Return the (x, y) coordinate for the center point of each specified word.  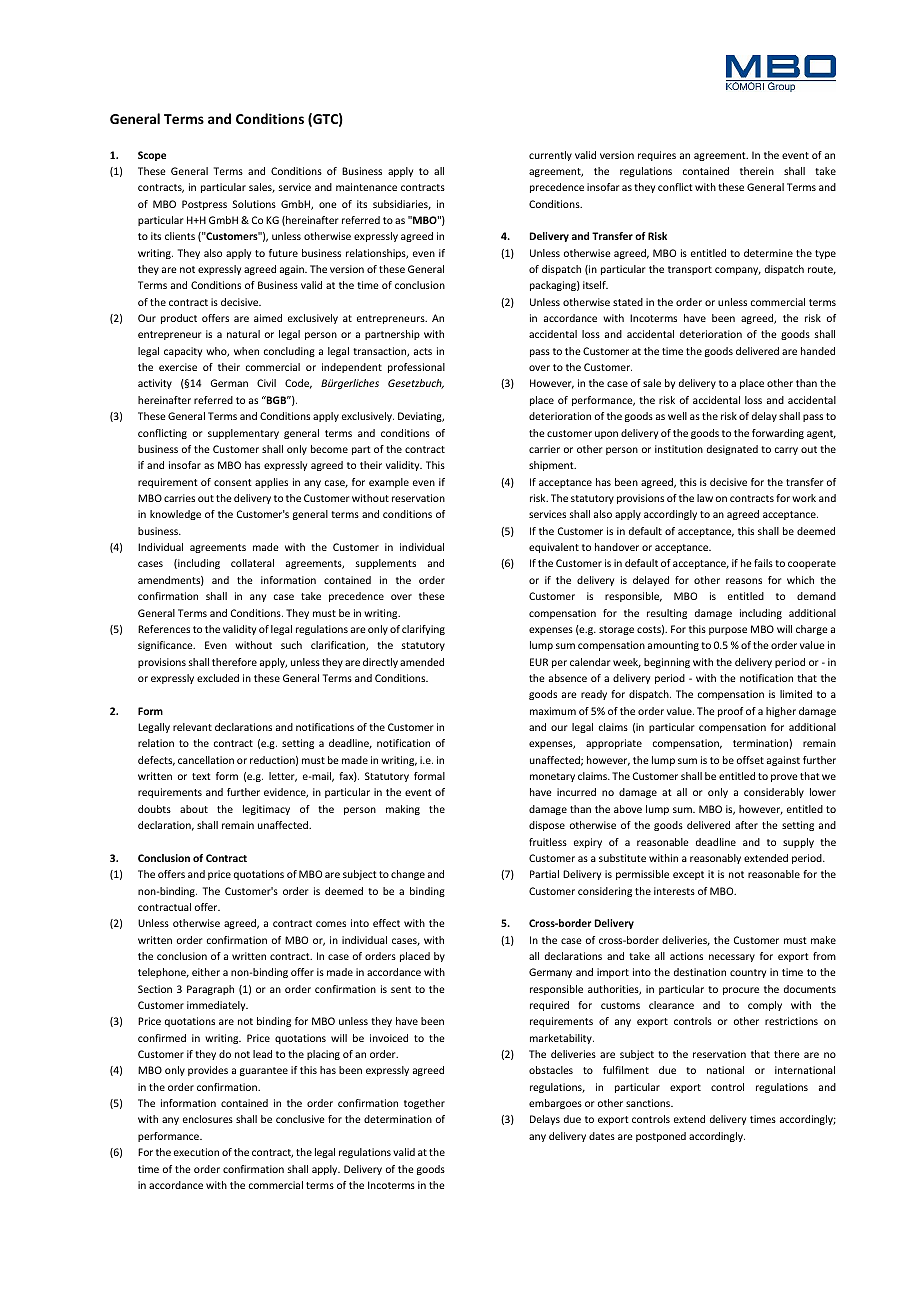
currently (550, 156)
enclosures (208, 1119)
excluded (218, 678)
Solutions (254, 204)
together (424, 1104)
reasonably (715, 859)
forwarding (778, 434)
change (408, 875)
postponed (661, 1137)
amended (422, 662)
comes (331, 924)
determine (768, 253)
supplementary (243, 434)
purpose (728, 631)
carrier (544, 449)
